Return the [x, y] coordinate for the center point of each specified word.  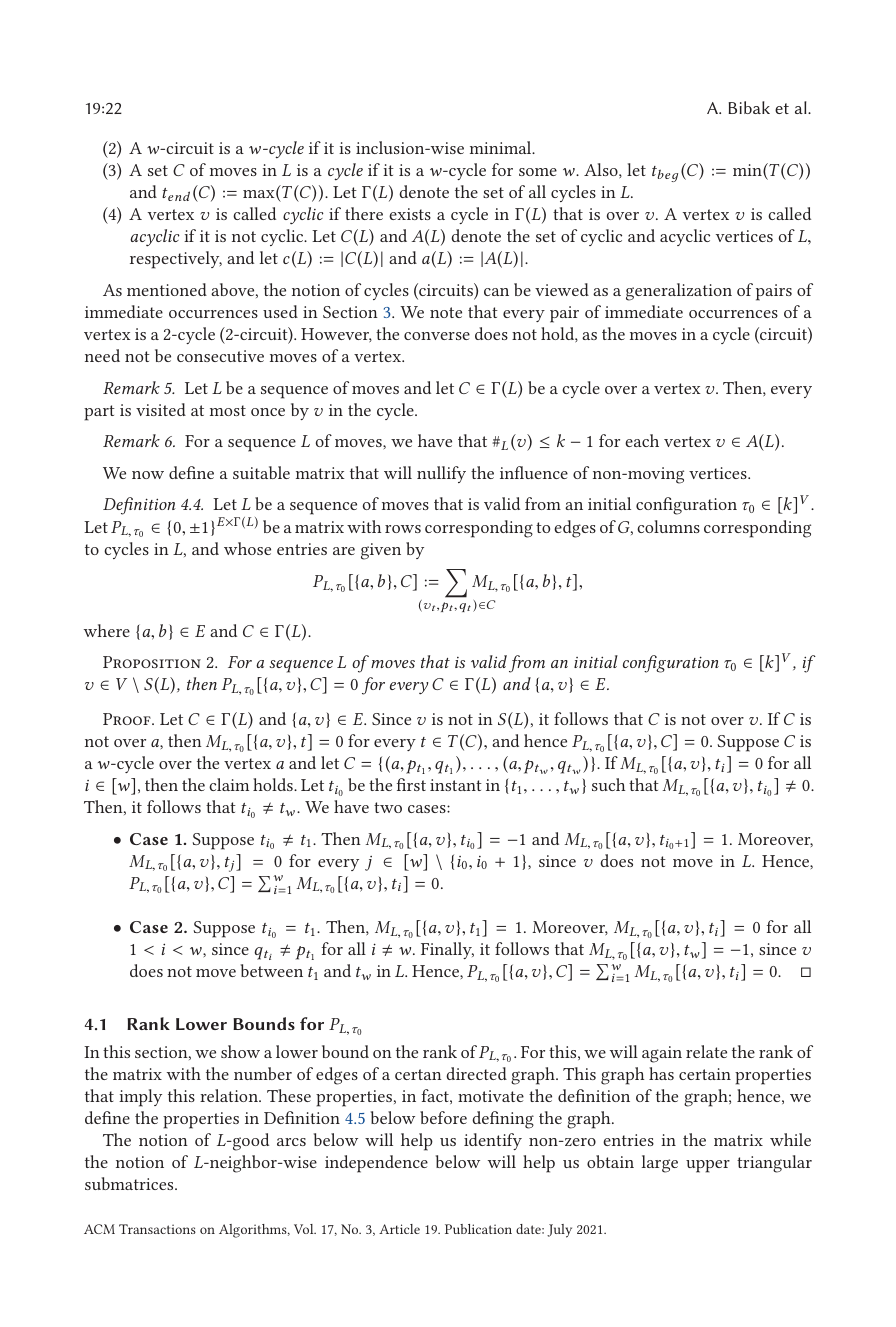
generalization [679, 292]
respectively [176, 260]
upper [708, 1166]
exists [410, 214]
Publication [478, 1229]
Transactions [157, 1229]
